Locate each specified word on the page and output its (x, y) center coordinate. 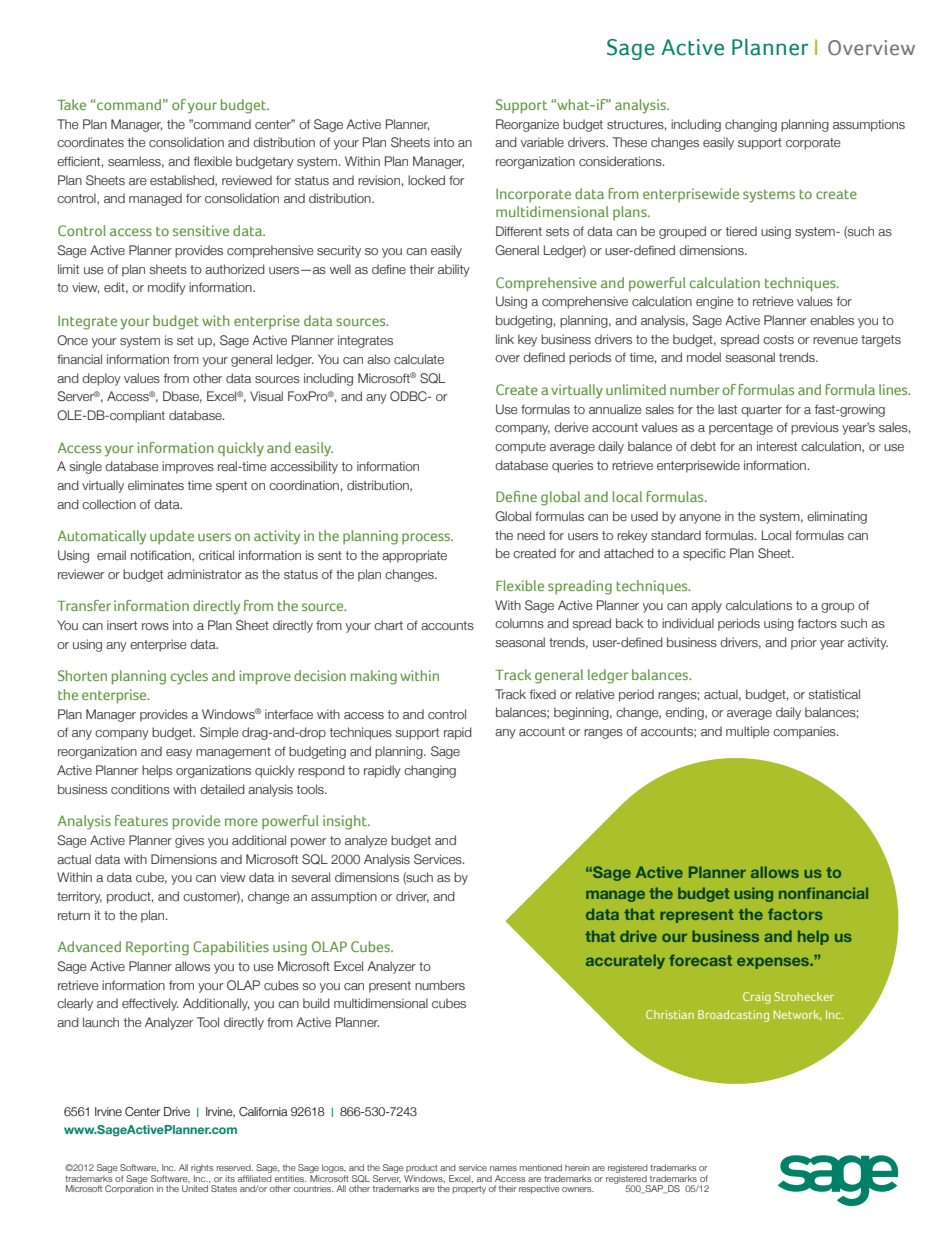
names (503, 1168)
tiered (741, 231)
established (183, 181)
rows (155, 626)
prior (804, 643)
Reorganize (527, 125)
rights (202, 1168)
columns (519, 623)
